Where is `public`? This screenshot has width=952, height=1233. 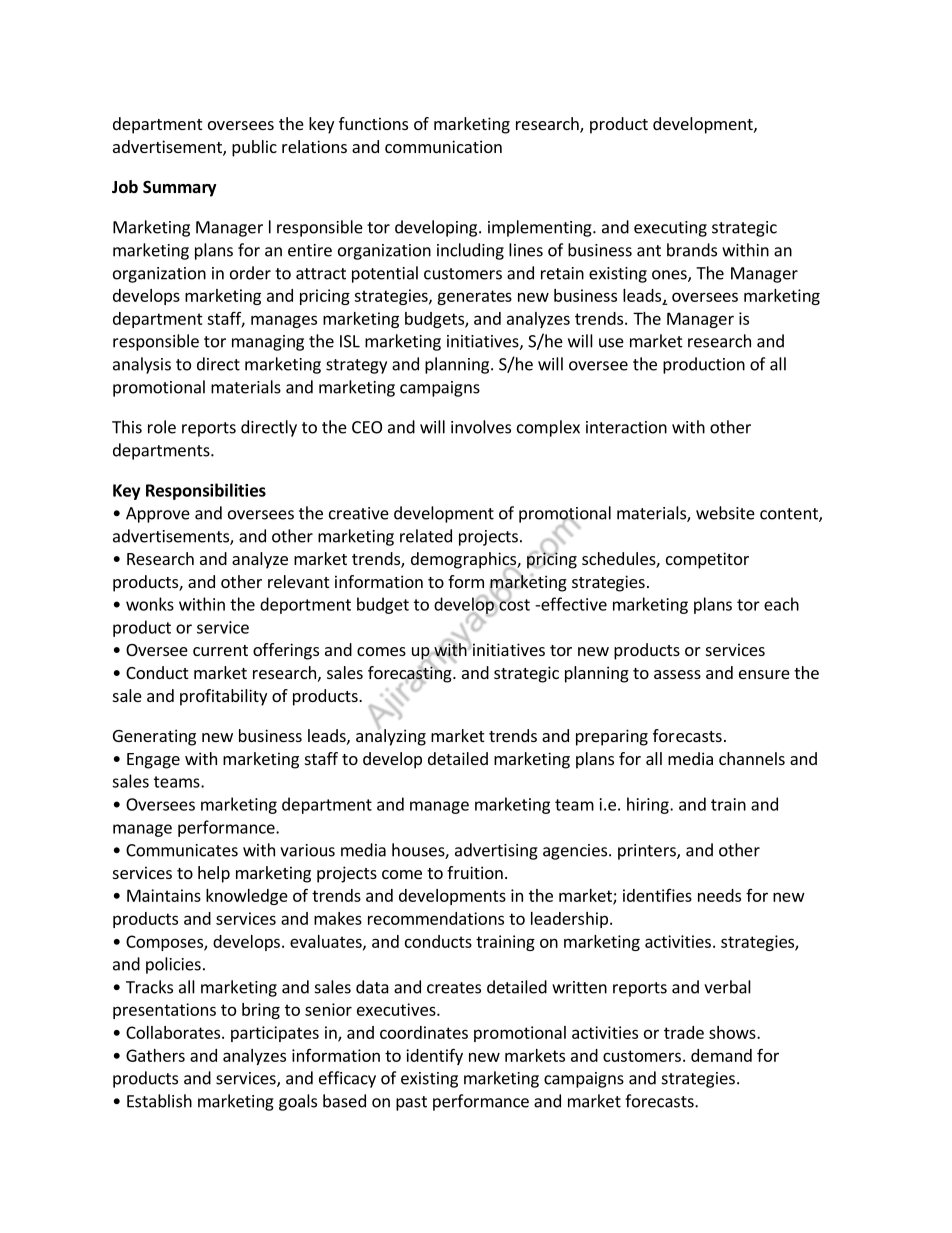 public is located at coordinates (254, 148).
